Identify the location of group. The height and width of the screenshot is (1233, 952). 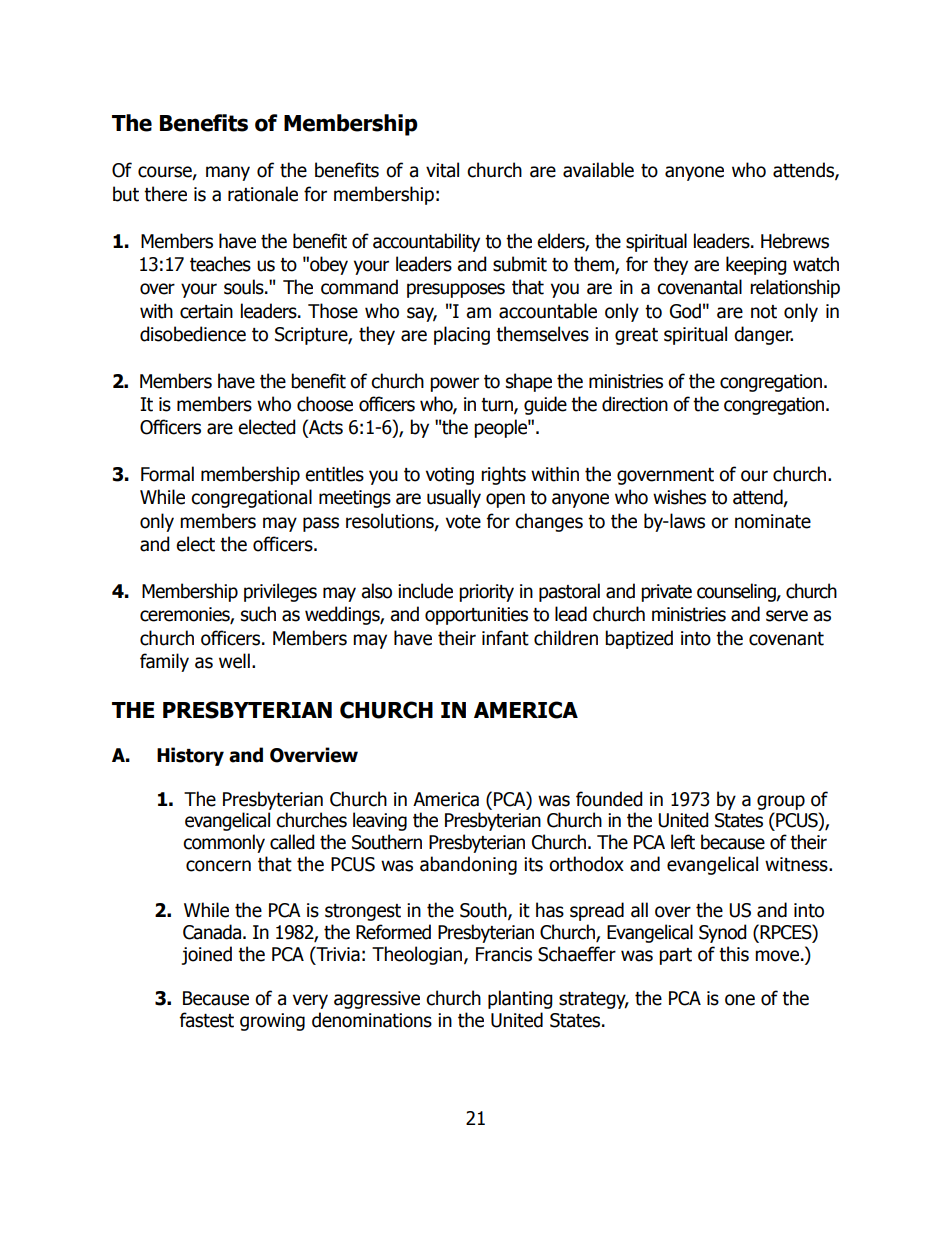
(781, 802).
